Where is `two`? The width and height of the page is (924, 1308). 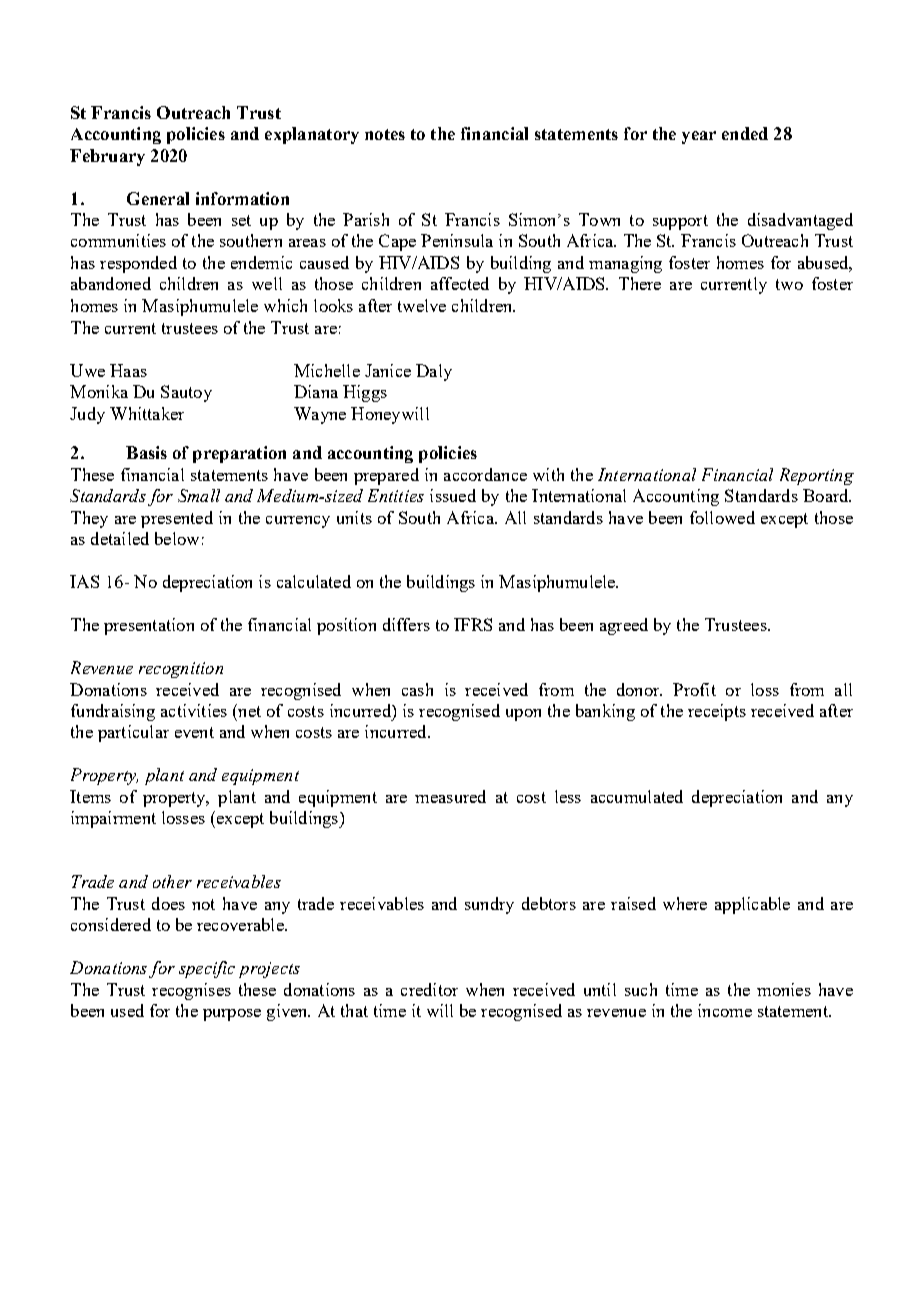
two is located at coordinates (789, 284).
